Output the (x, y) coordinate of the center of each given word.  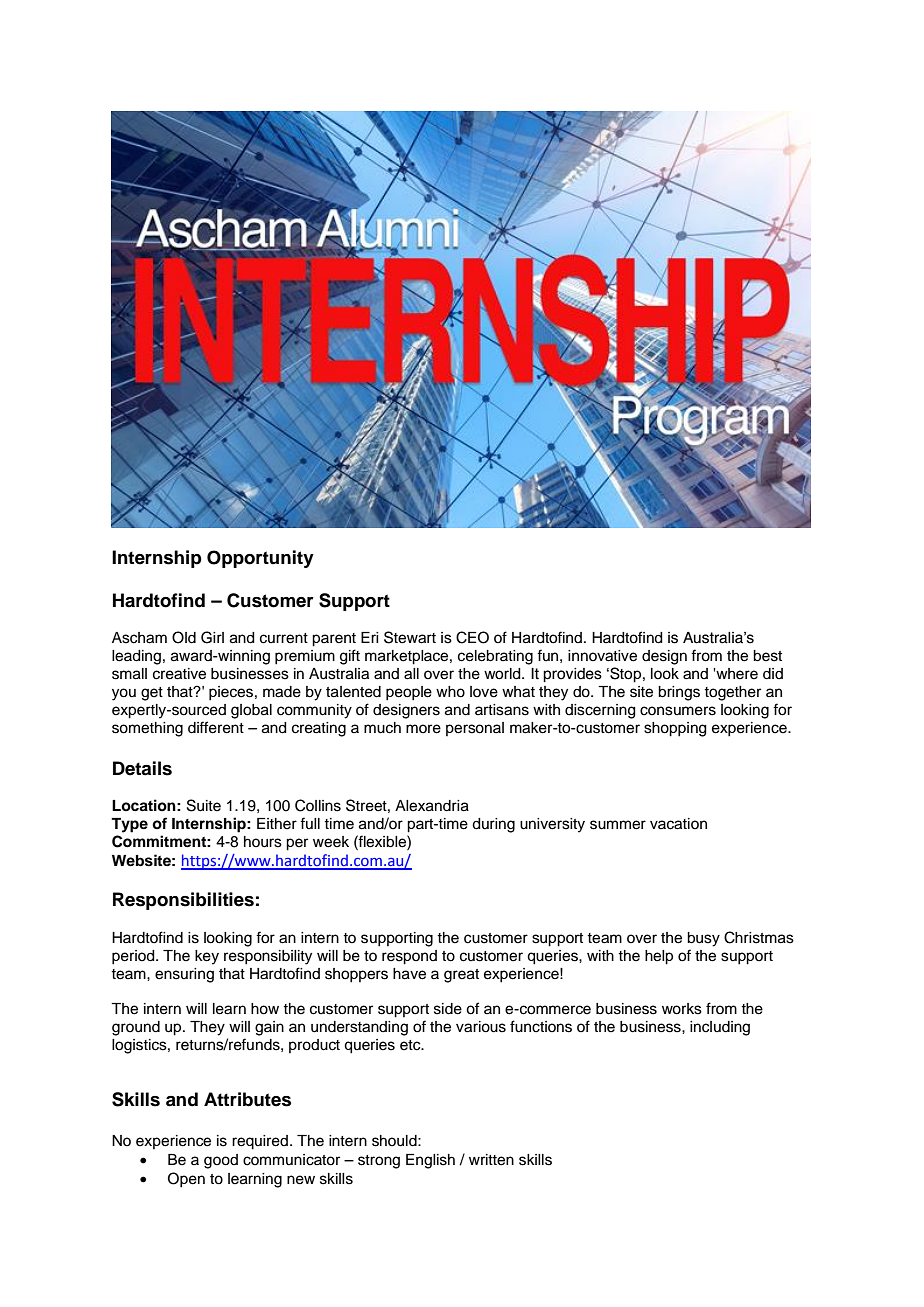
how (265, 1009)
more (423, 729)
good (221, 1161)
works (682, 1009)
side (448, 1009)
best (767, 656)
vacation (678, 824)
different (216, 727)
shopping (675, 729)
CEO (472, 637)
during (493, 825)
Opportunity (260, 559)
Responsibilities (183, 901)
